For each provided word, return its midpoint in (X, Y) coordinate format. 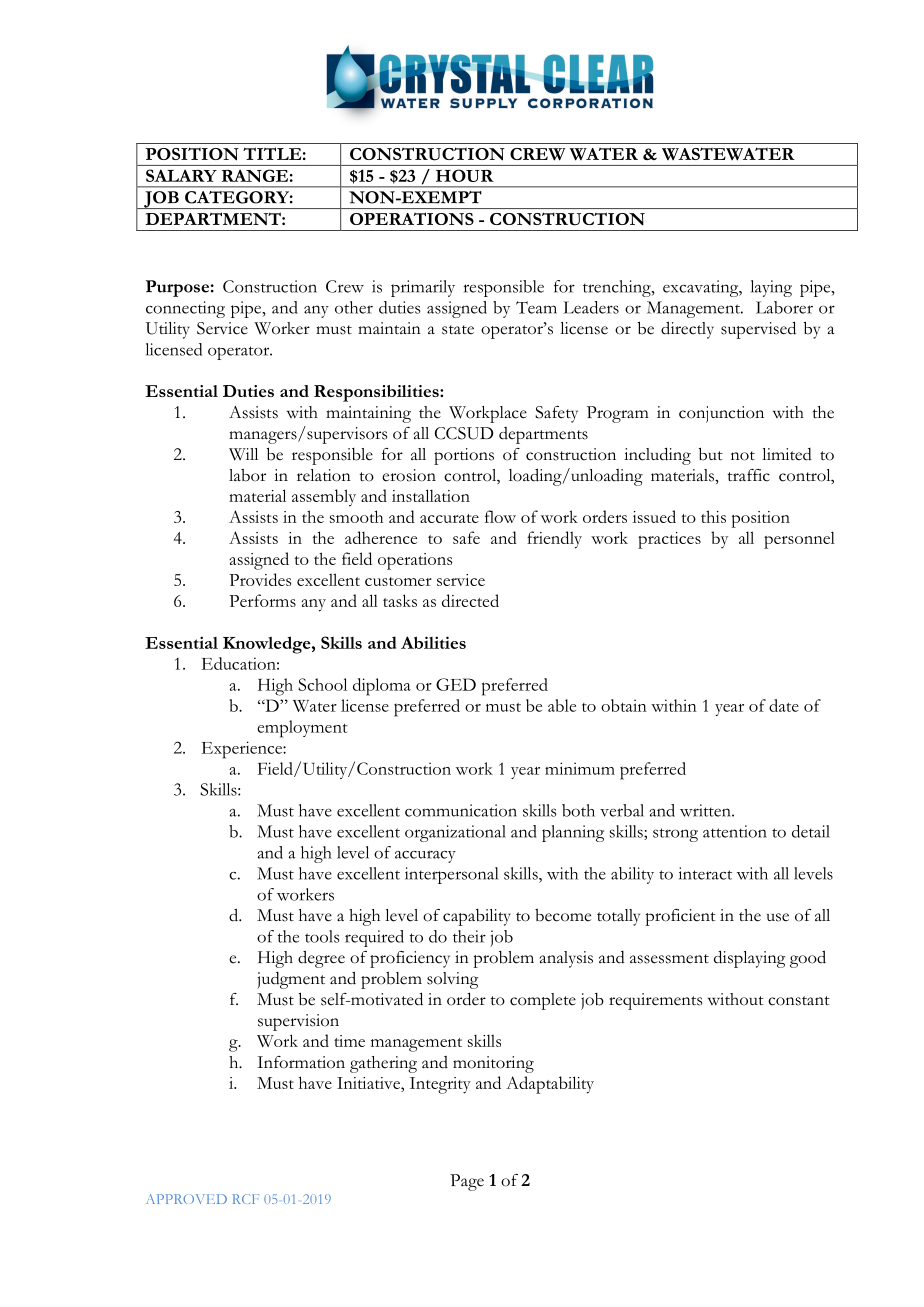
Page (467, 1182)
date (784, 705)
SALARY (181, 175)
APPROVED (186, 1199)
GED (456, 684)
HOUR (465, 175)
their (469, 936)
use (778, 917)
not (743, 456)
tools (322, 936)
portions (464, 456)
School (322, 684)
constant (799, 1001)
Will (243, 454)
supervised (758, 330)
